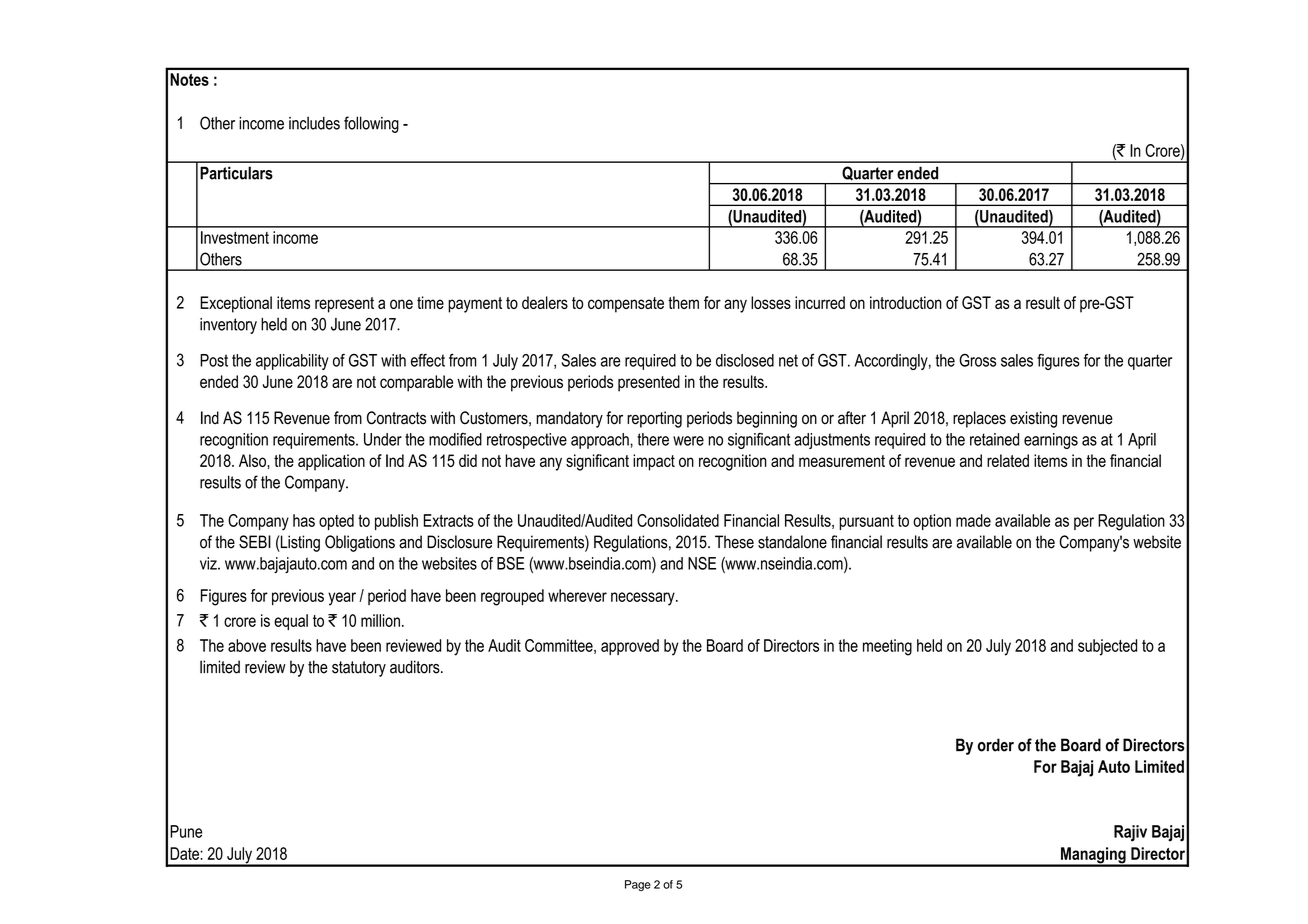 The height and width of the page is (924, 1308). Describe the element at coordinates (359, 669) in the page. I see `statutory` at that location.
